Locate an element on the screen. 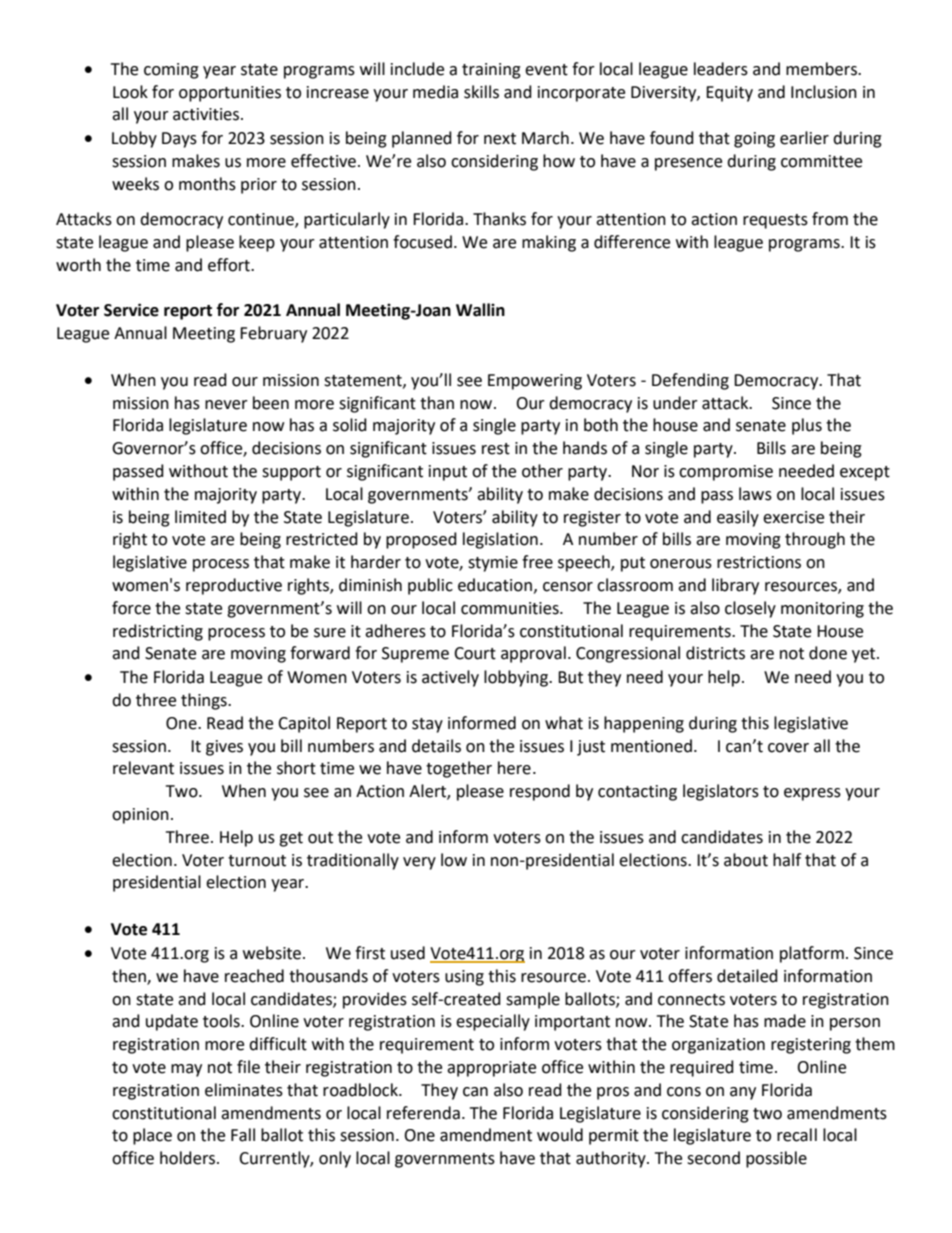  referenda is located at coordinates (423, 1113).
